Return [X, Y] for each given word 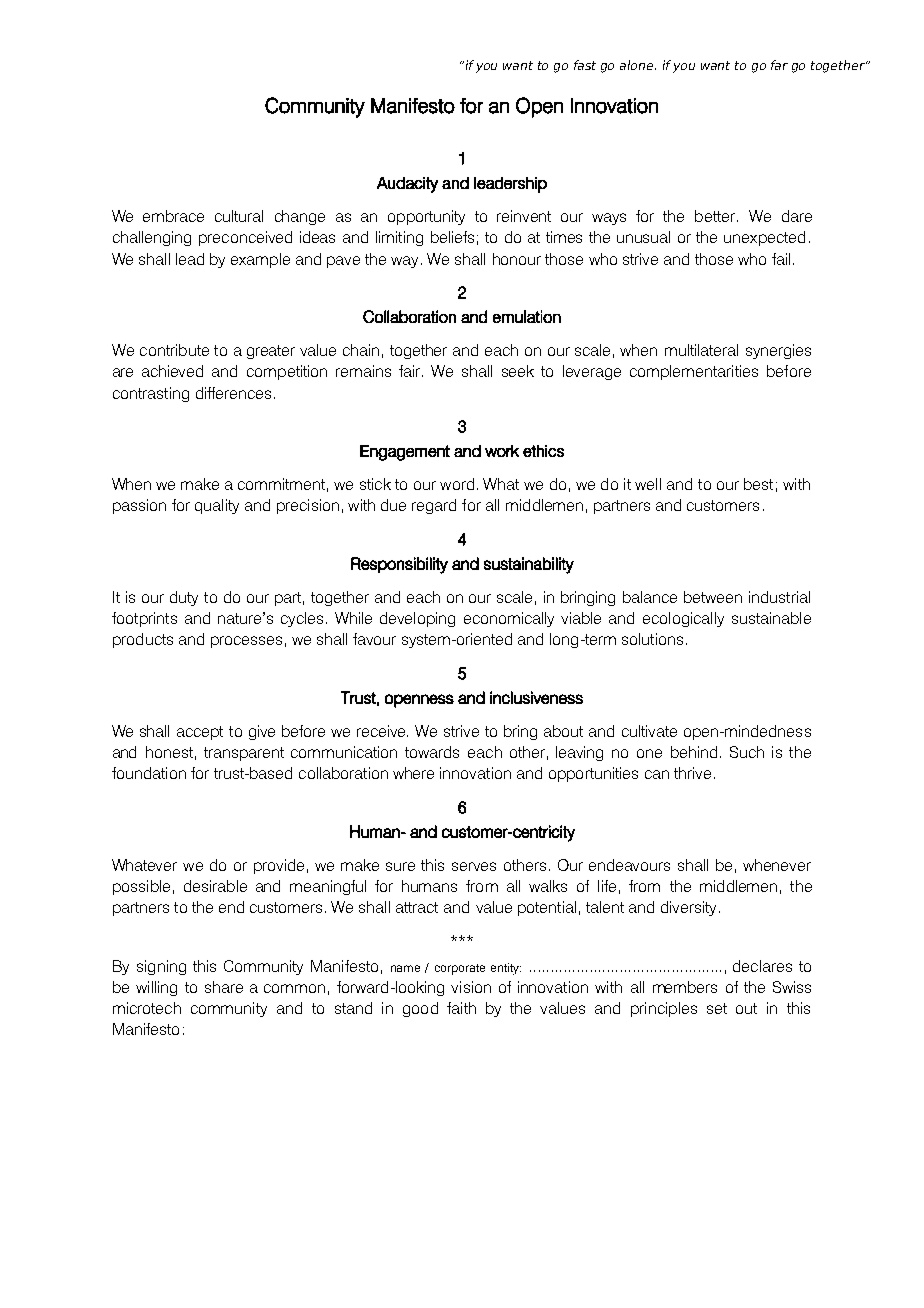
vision [471, 987]
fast [585, 65]
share [224, 987]
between [713, 597]
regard [434, 506]
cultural [239, 216]
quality [217, 506]
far [779, 65]
